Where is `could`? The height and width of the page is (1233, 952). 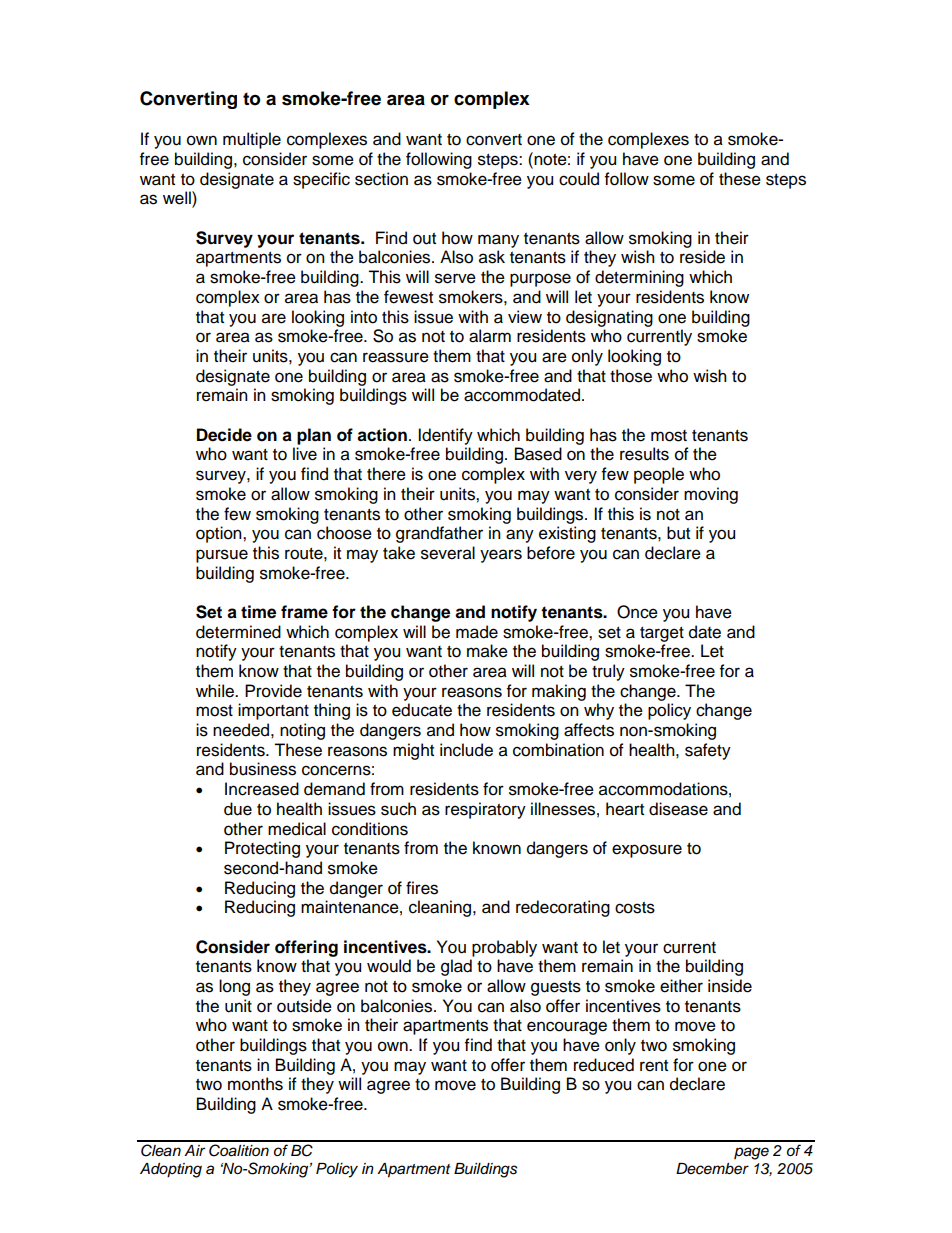 could is located at coordinates (579, 179).
